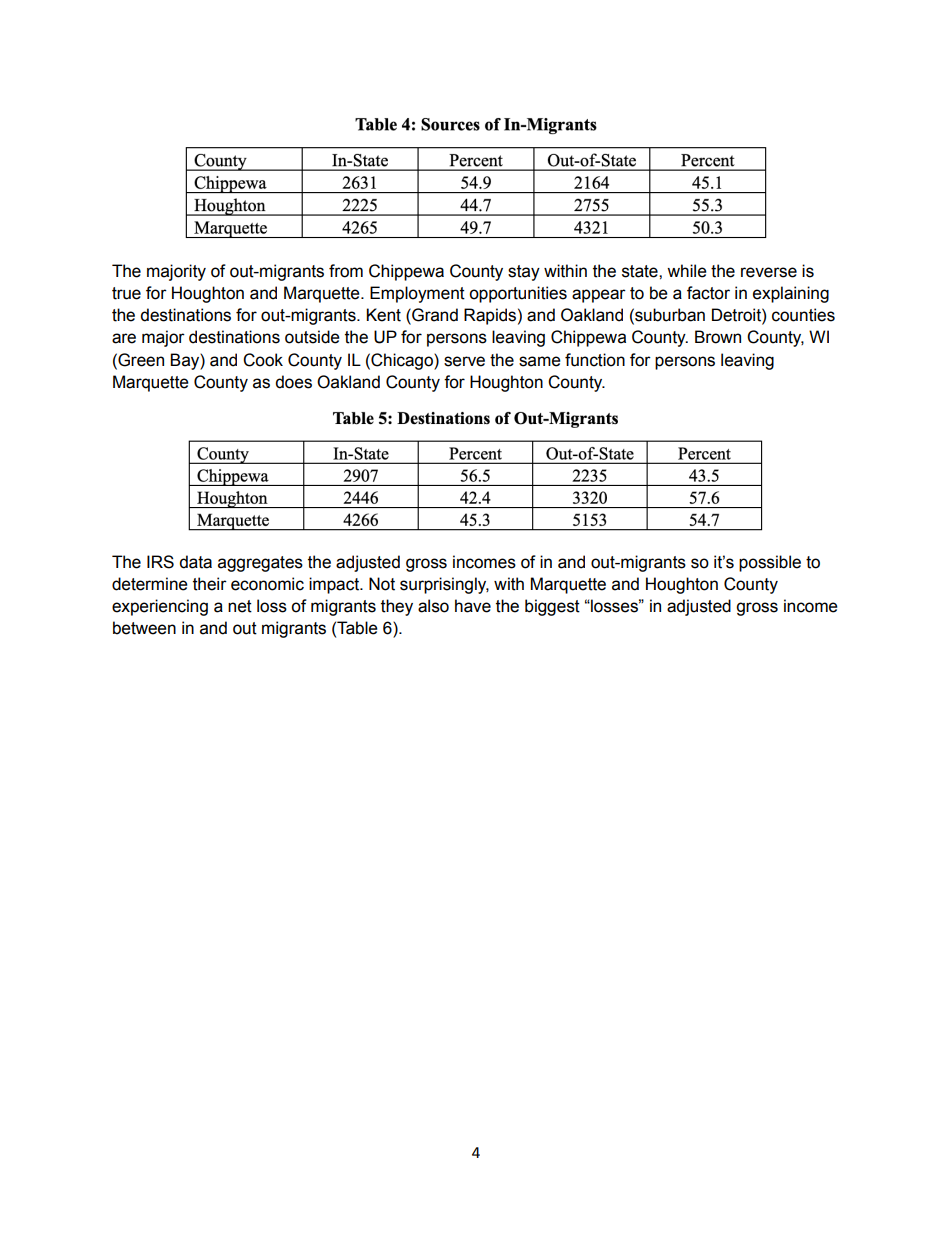 Image resolution: width=952 pixels, height=1233 pixels. What do you see at coordinates (770, 563) in the screenshot?
I see `possible` at bounding box center [770, 563].
